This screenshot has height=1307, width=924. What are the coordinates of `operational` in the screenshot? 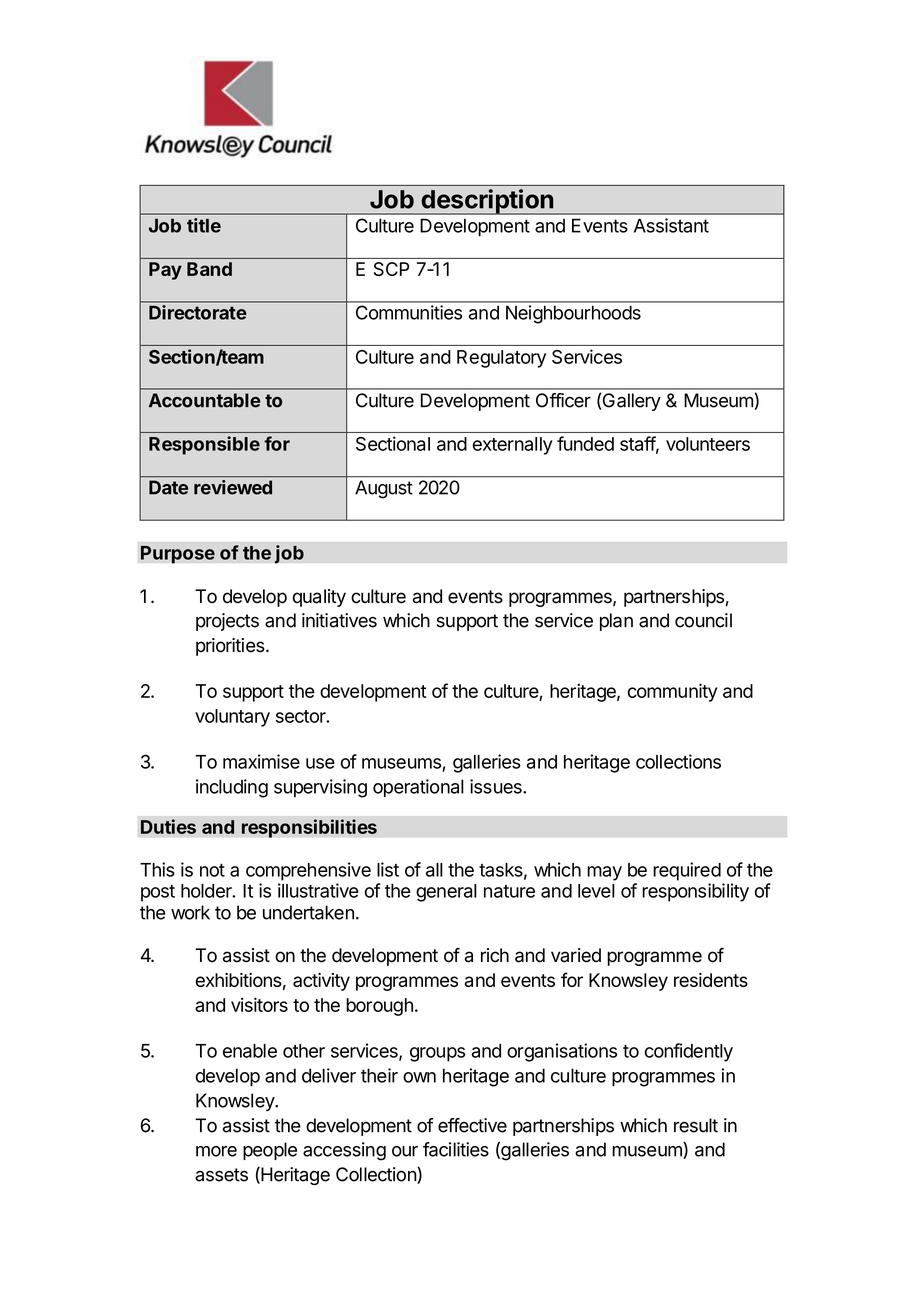 It's located at (418, 788).
